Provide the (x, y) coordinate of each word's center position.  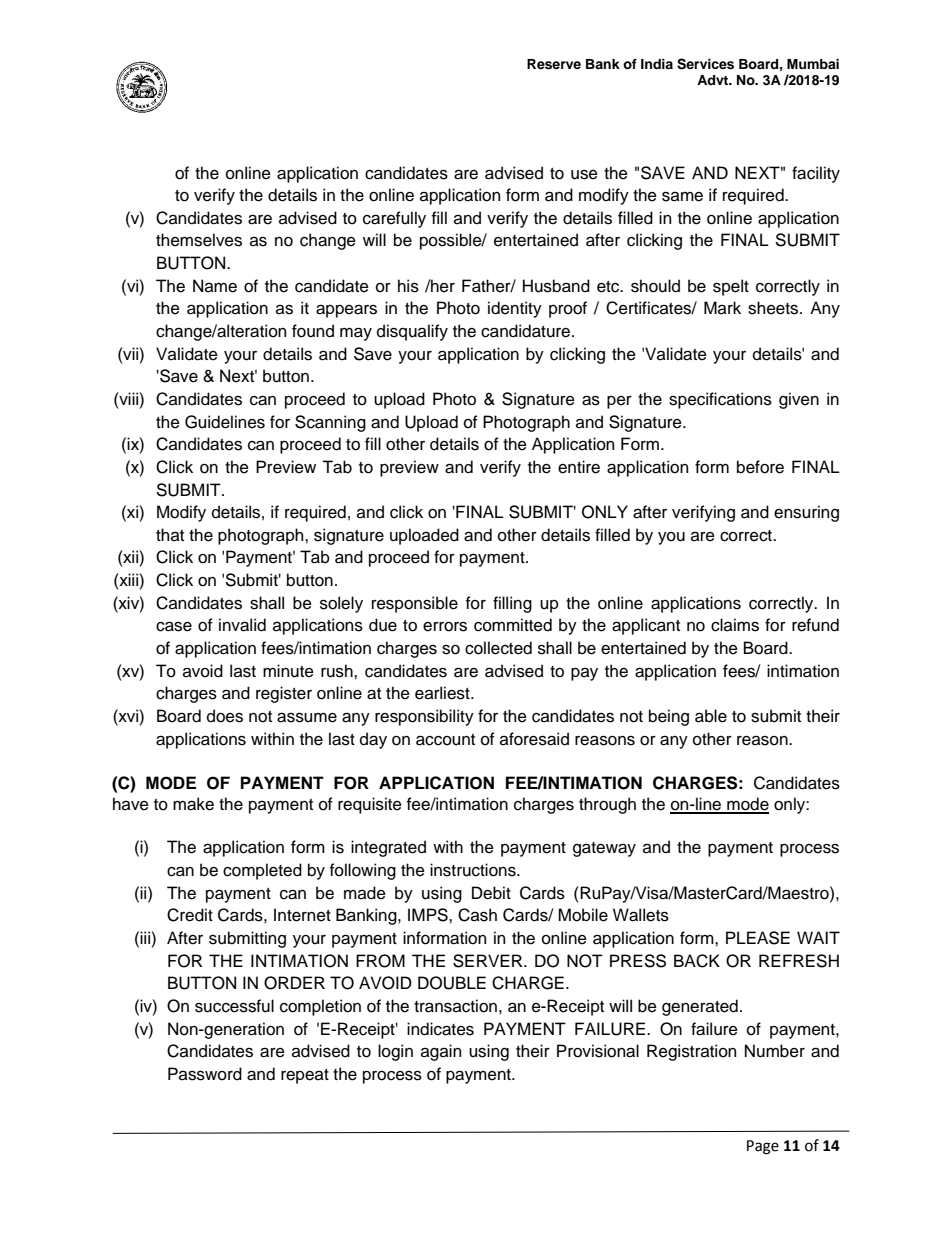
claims (735, 625)
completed (262, 871)
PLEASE (758, 938)
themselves (199, 240)
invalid (242, 625)
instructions (474, 870)
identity (515, 309)
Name (215, 286)
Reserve (554, 64)
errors (445, 627)
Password (205, 1074)
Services (705, 64)
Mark (722, 308)
